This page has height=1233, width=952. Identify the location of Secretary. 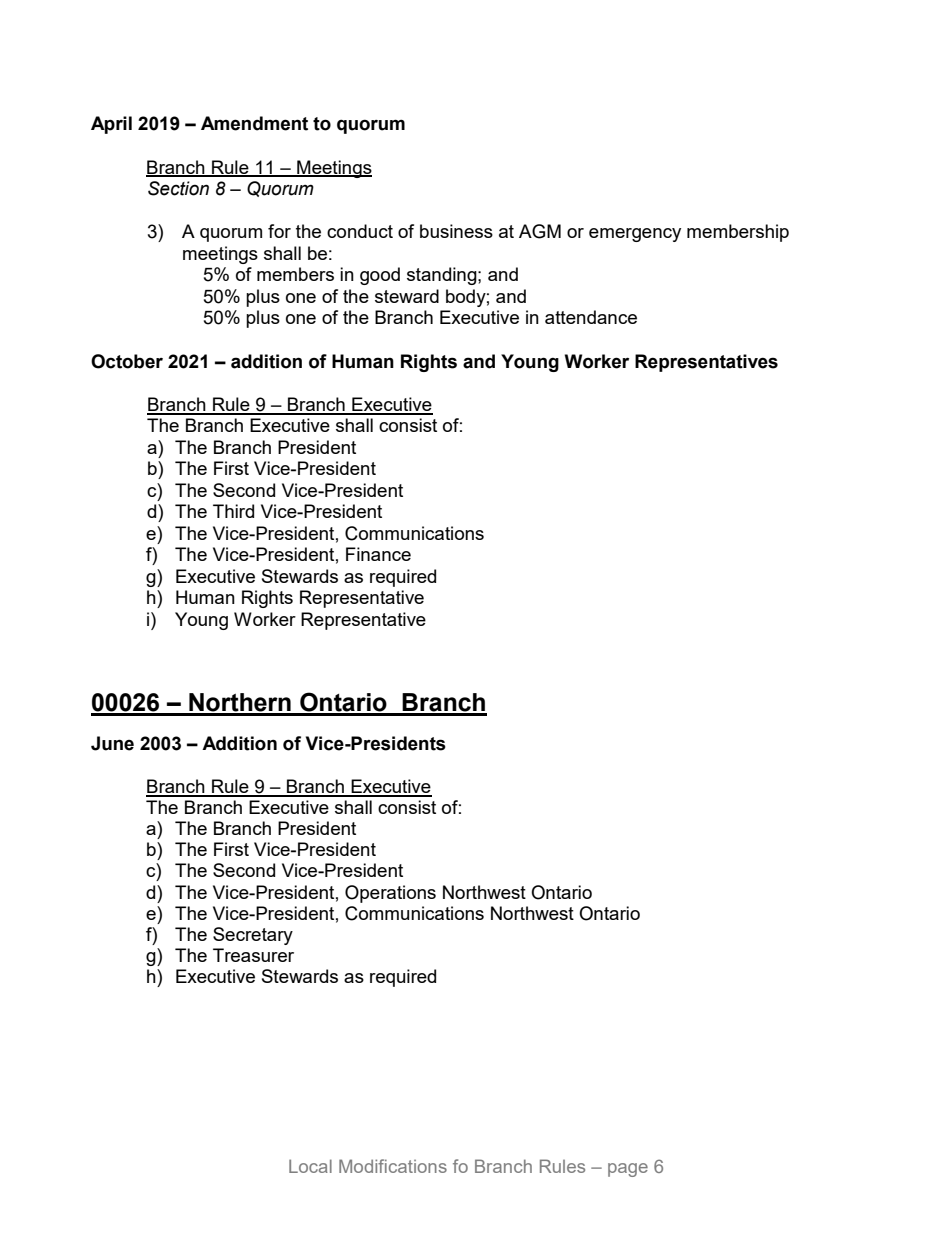
(253, 936).
